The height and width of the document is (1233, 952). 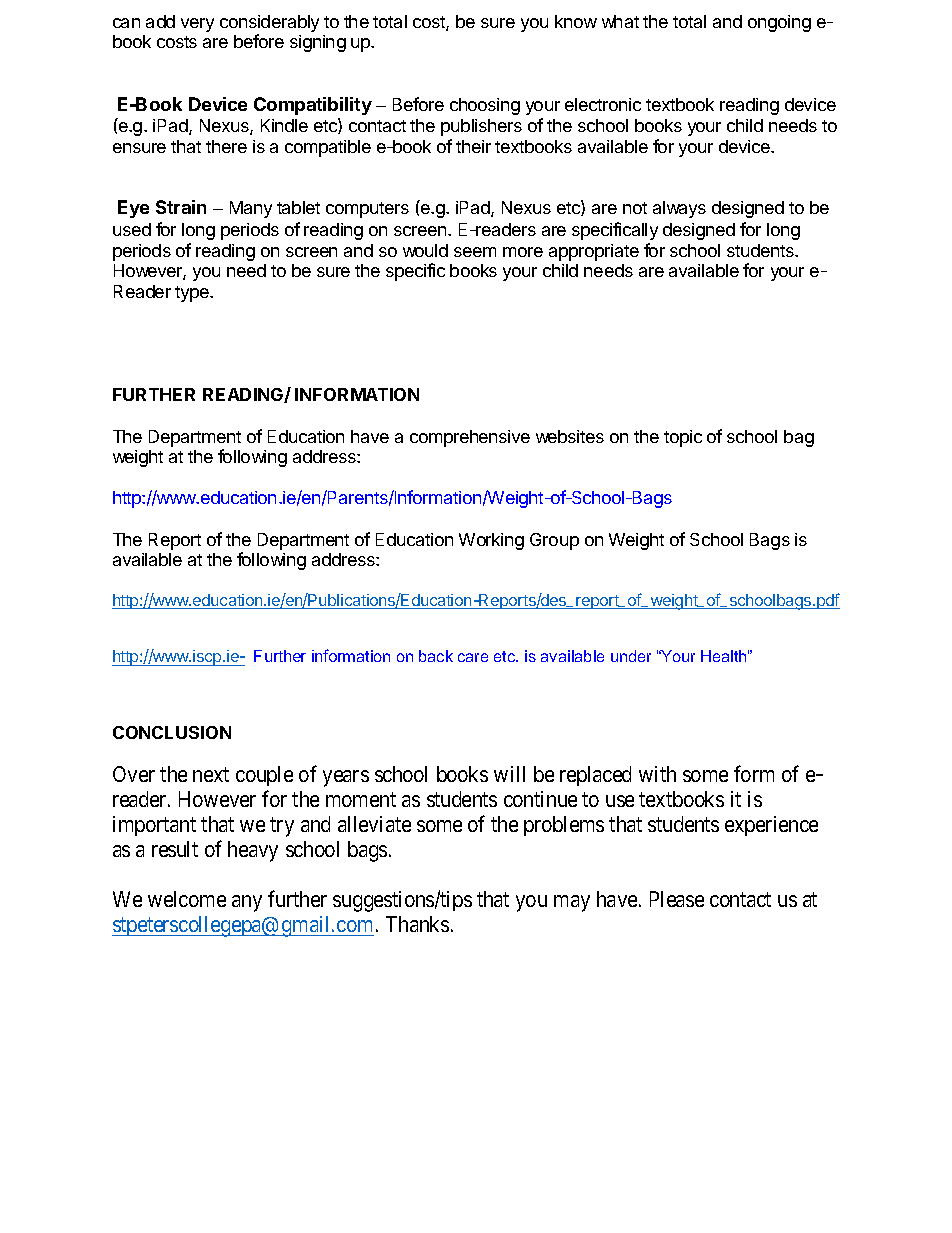 What do you see at coordinates (683, 438) in the document?
I see `topic` at bounding box center [683, 438].
